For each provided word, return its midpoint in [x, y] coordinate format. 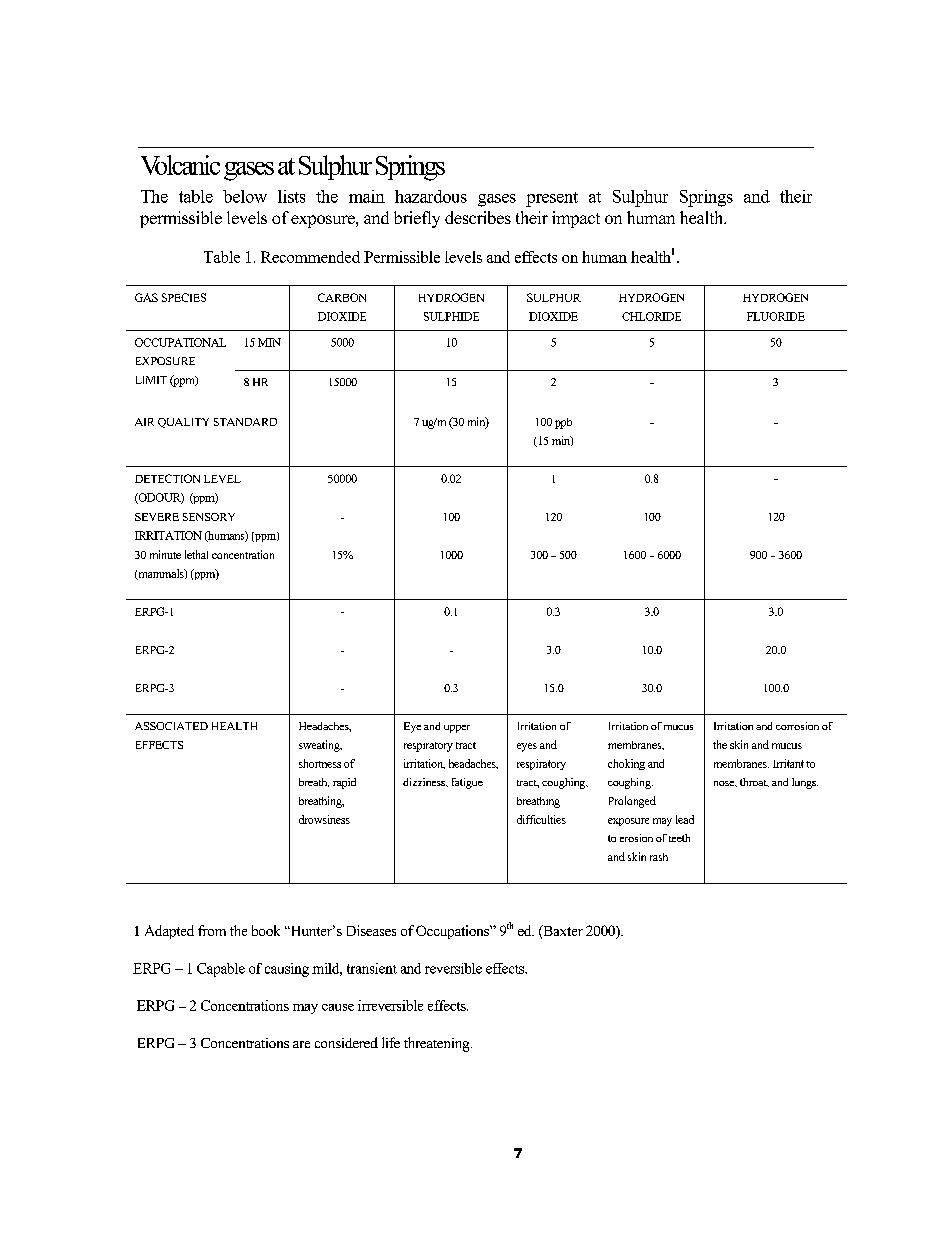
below [245, 196]
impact [576, 219]
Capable [221, 970]
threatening [438, 1044]
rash [659, 857]
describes [478, 217]
